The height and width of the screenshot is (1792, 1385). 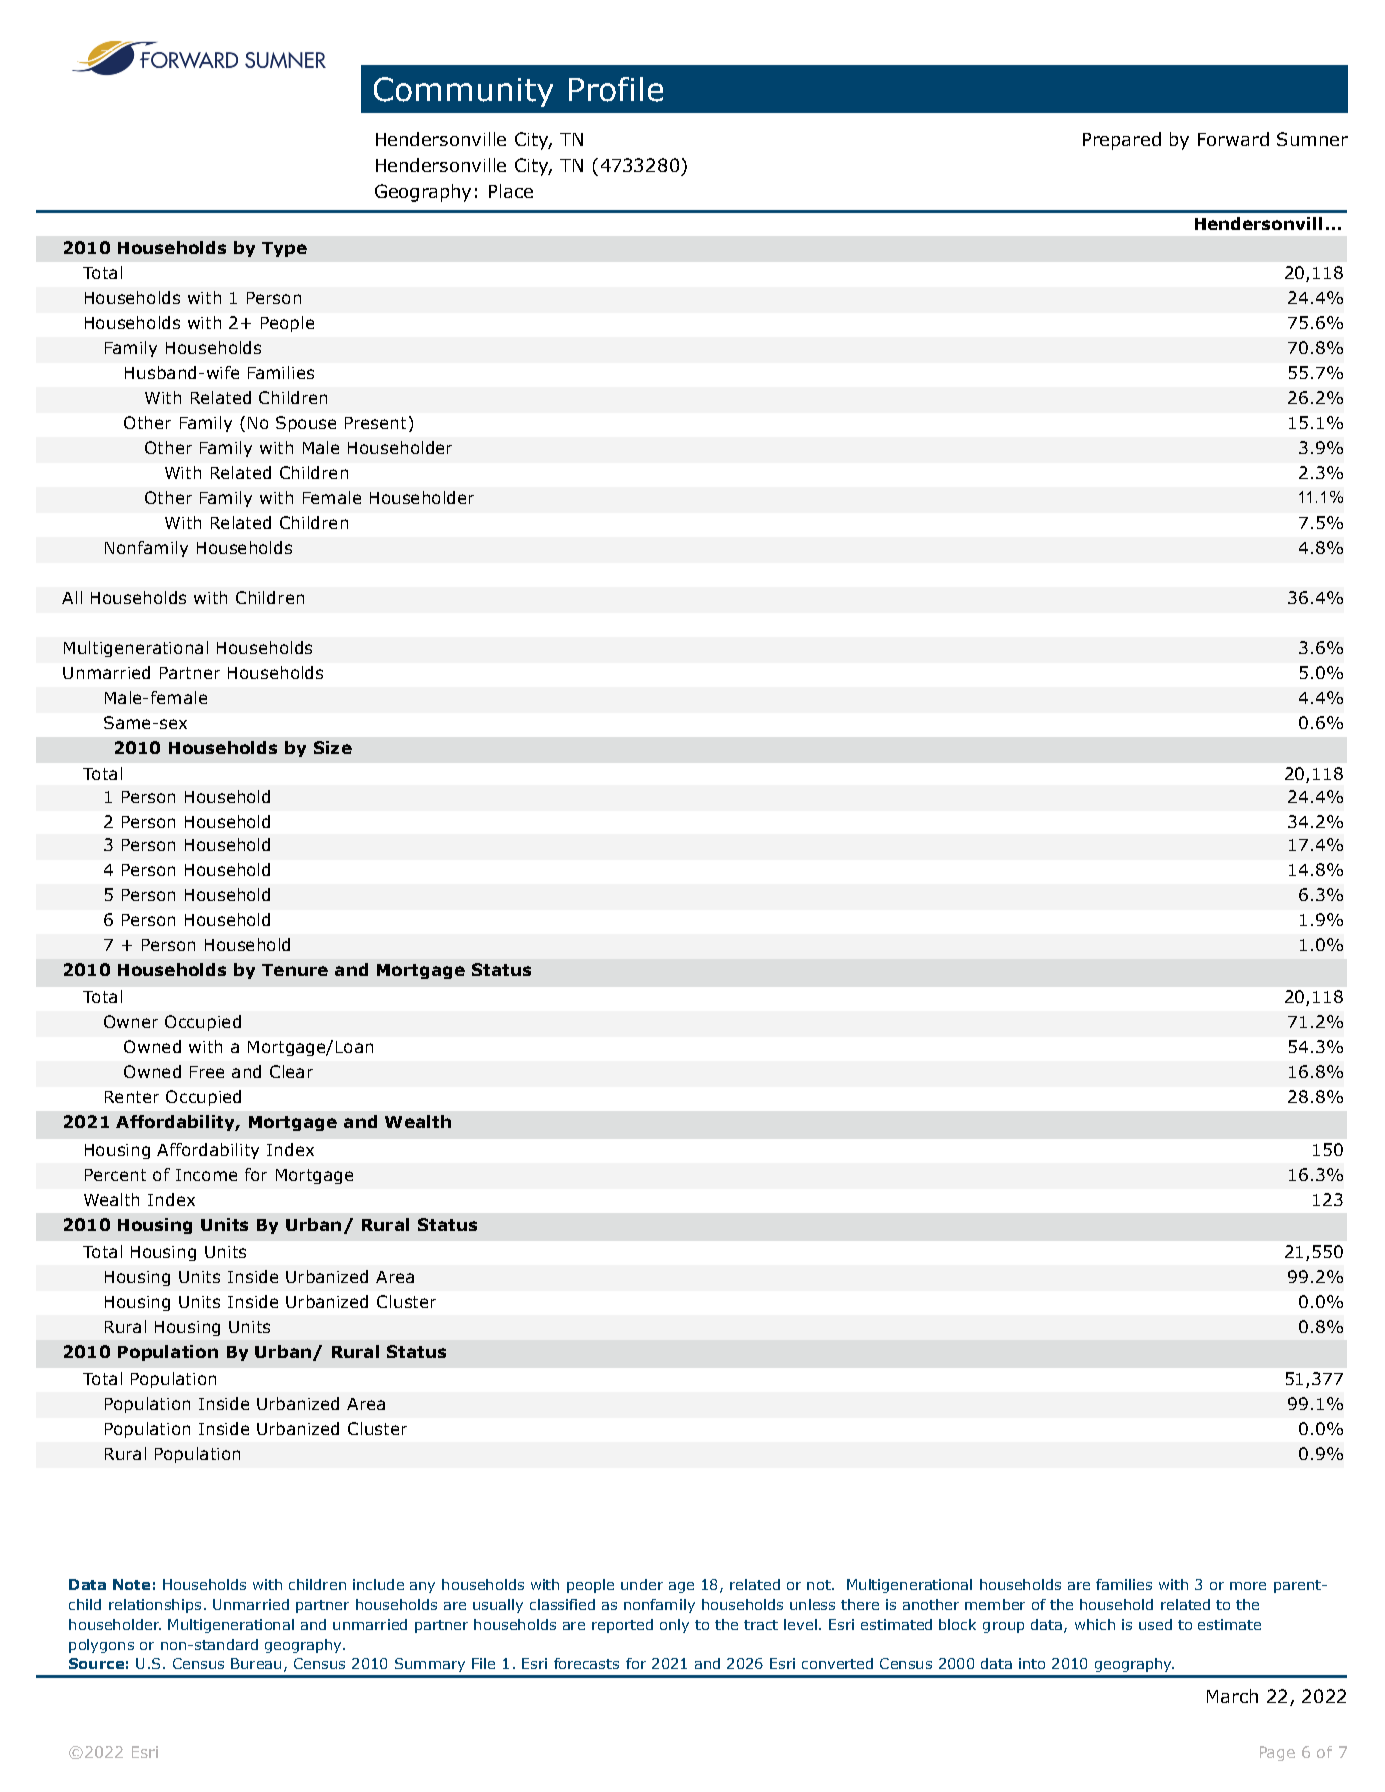 What do you see at coordinates (206, 1175) in the screenshot?
I see `Income` at bounding box center [206, 1175].
